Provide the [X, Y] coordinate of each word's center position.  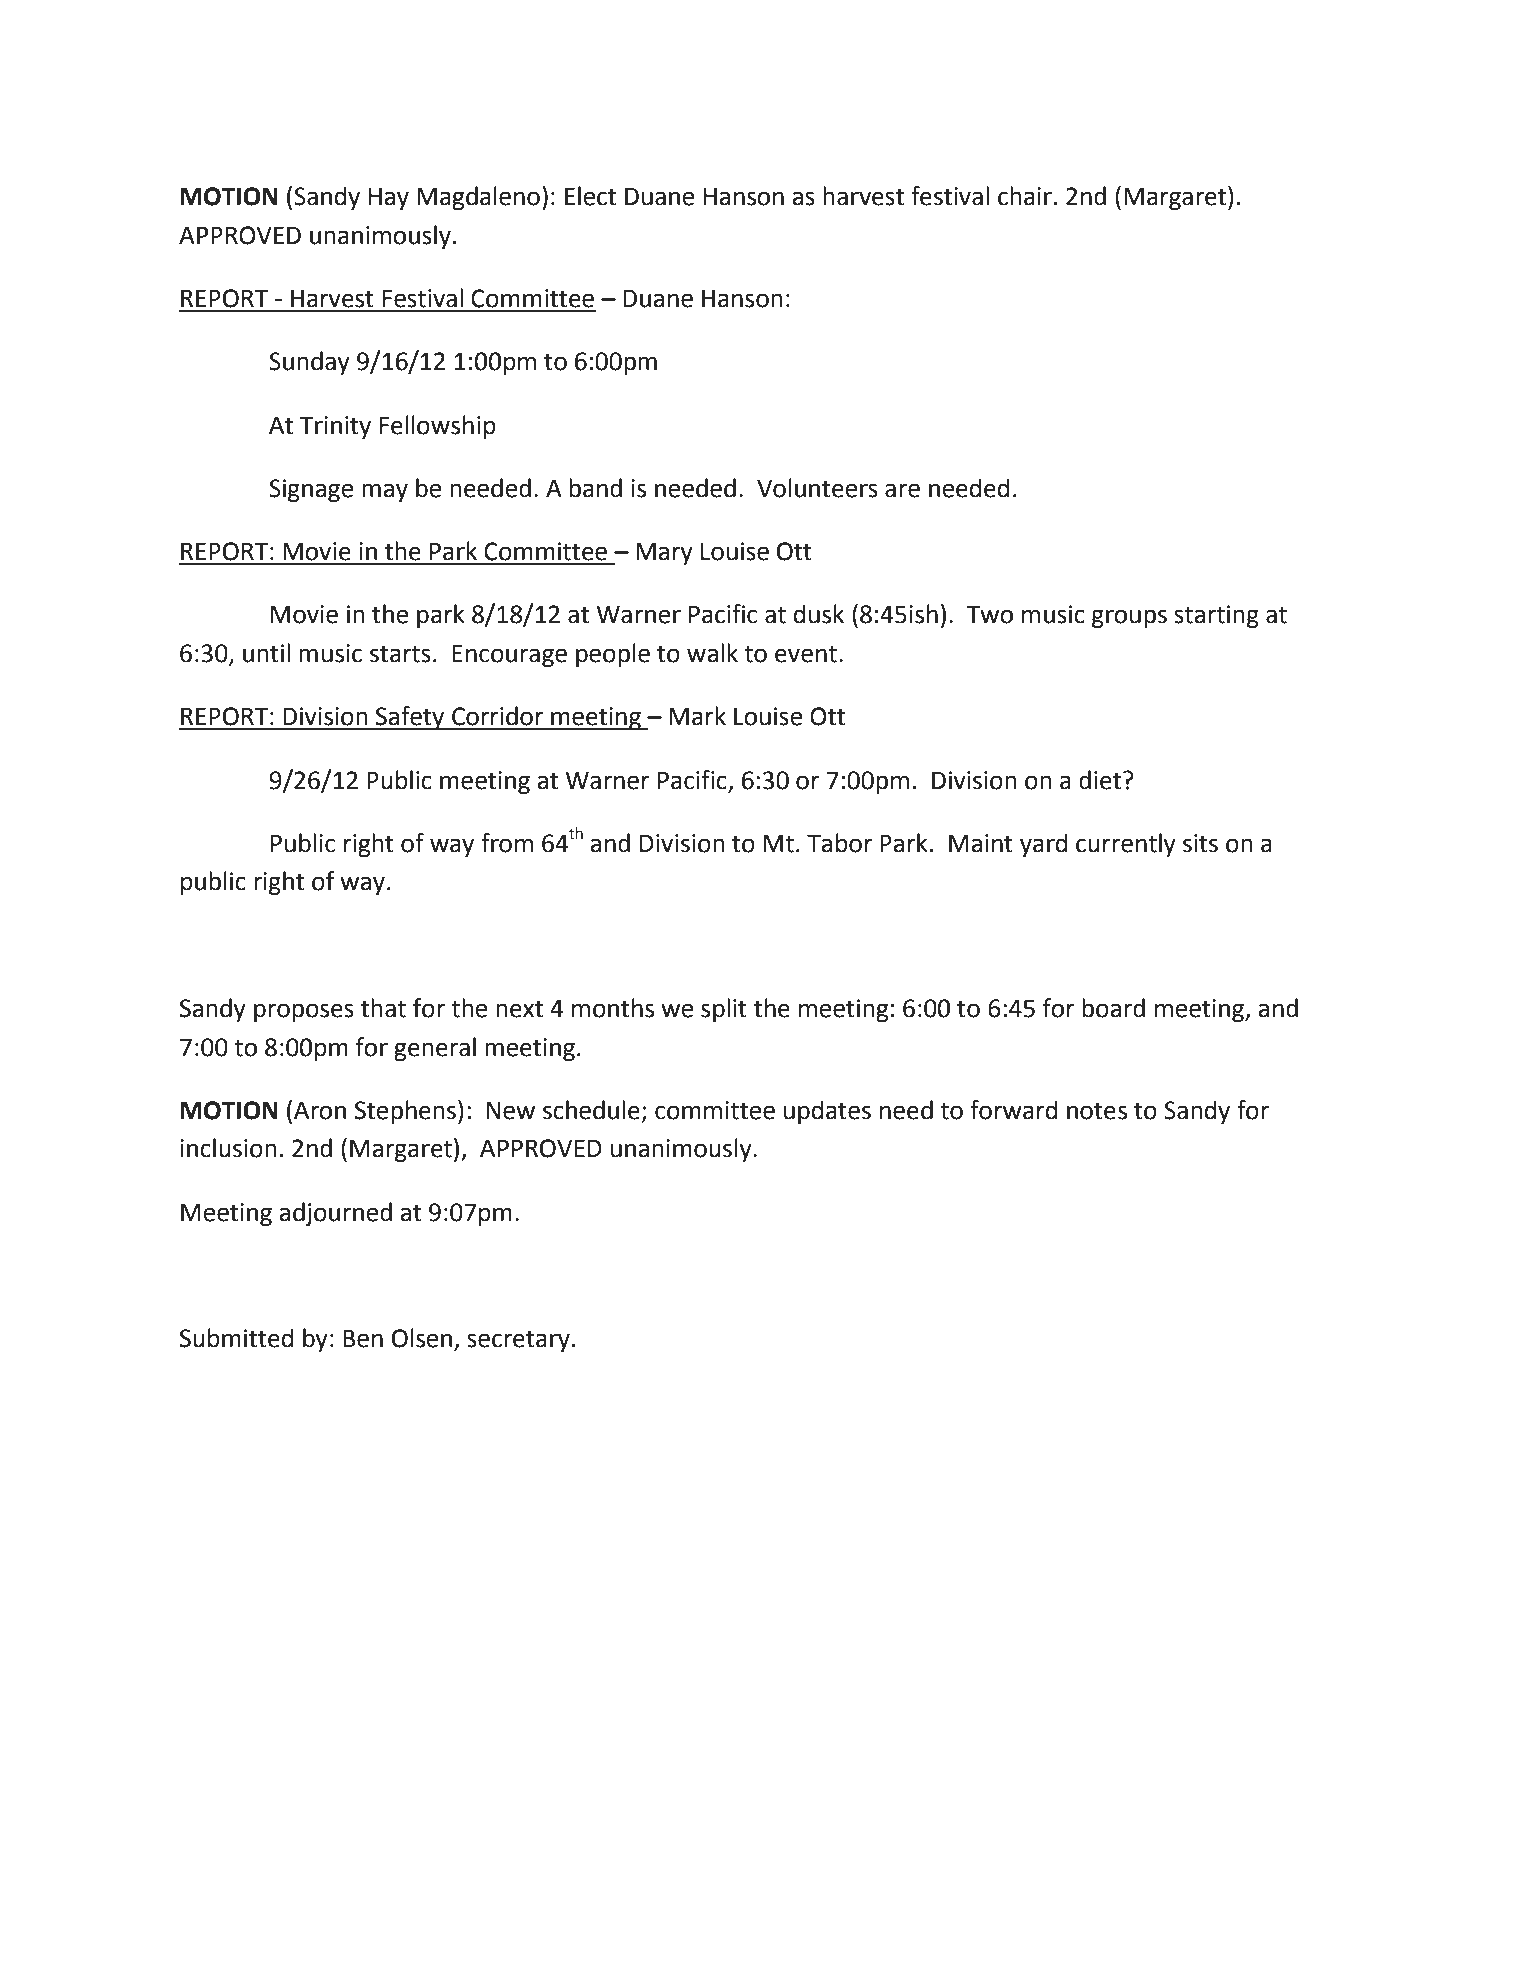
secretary [518, 1341]
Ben [363, 1338]
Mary [664, 553]
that [383, 1008]
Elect [590, 196]
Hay [389, 199]
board [1113, 1008]
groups [1129, 618]
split [724, 1010]
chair [1025, 196]
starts [400, 654]
